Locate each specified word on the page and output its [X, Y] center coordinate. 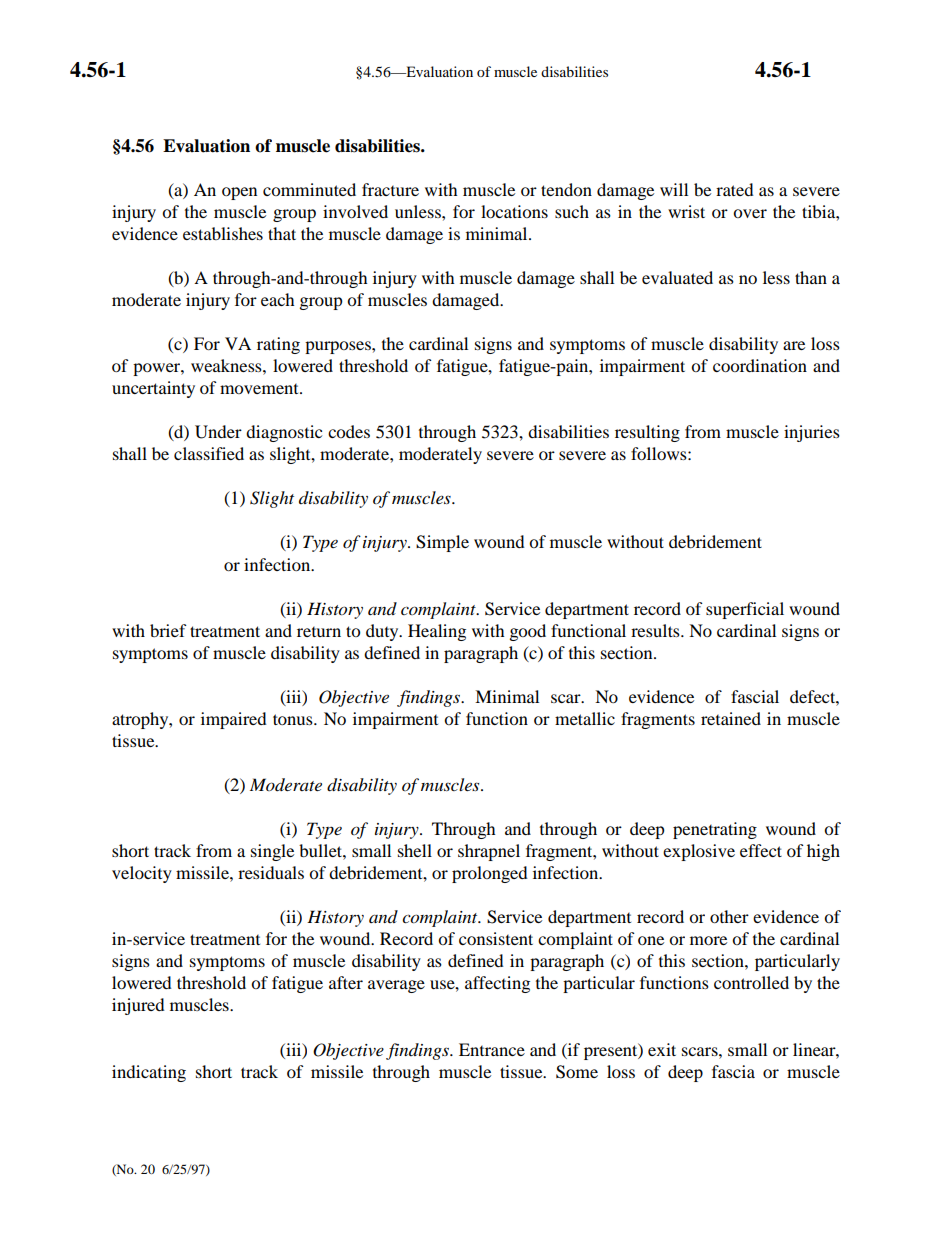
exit [662, 1049]
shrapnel [489, 852]
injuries [812, 433]
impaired [234, 720]
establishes [223, 233]
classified [209, 453]
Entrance [492, 1049]
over [750, 213]
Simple [442, 543]
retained [731, 718]
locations [514, 211]
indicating [149, 1073]
